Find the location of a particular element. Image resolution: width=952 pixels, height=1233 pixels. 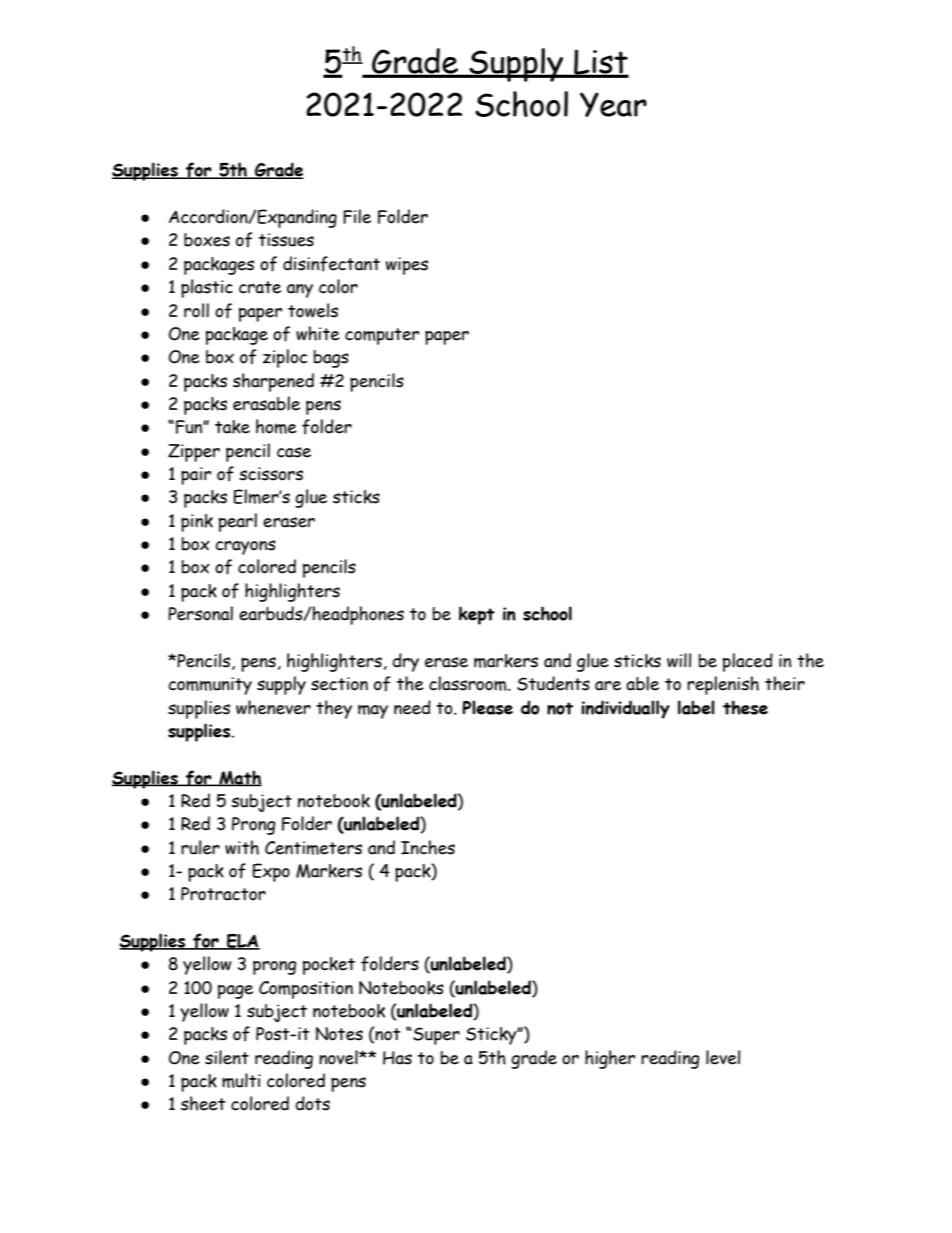

whenever is located at coordinates (273, 707).
